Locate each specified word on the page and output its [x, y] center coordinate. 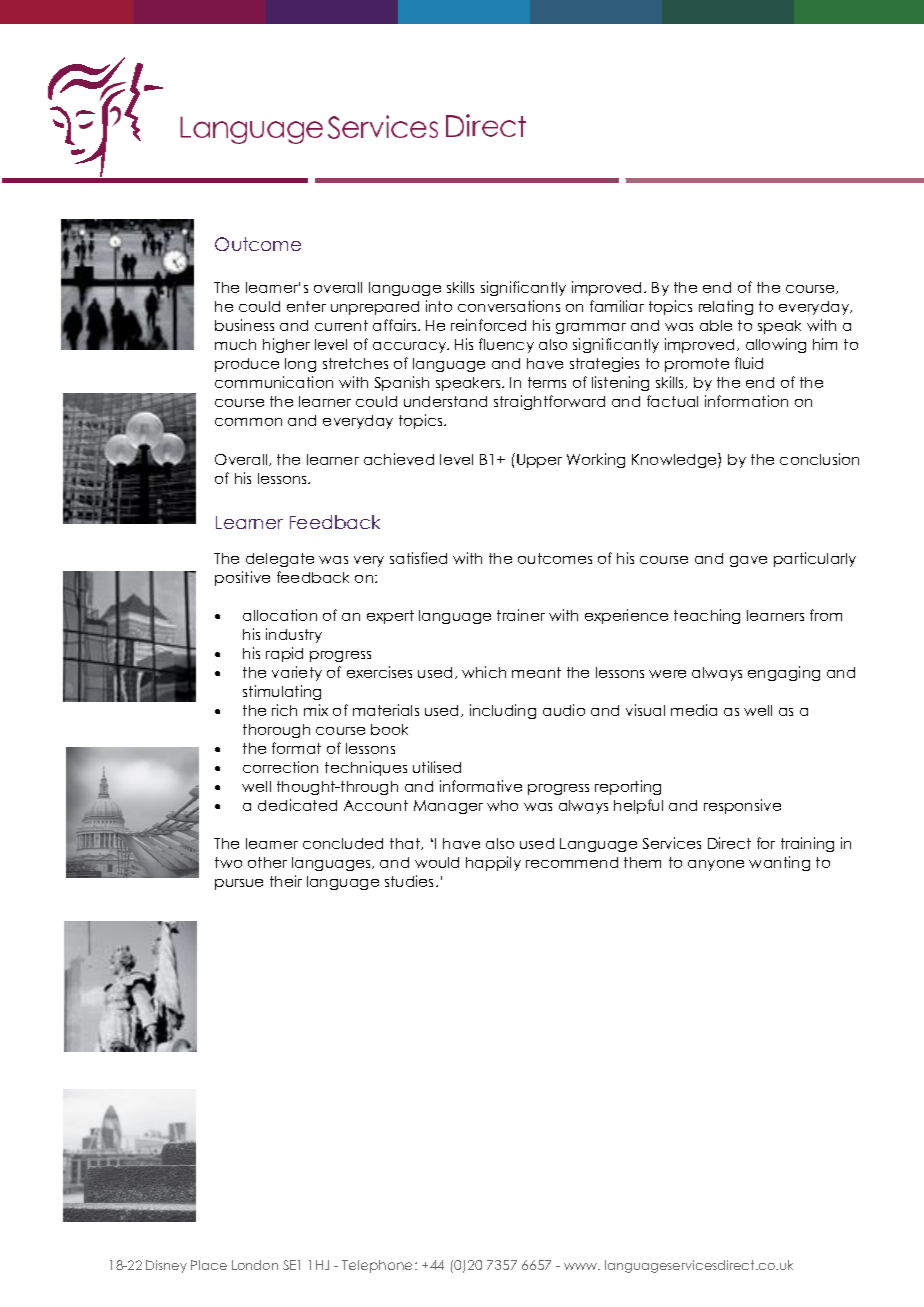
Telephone [379, 1266]
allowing [776, 345]
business [244, 325]
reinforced [488, 325]
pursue [239, 884]
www [582, 1266]
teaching [707, 616]
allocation [280, 615]
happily [493, 863]
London [255, 1265]
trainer [521, 615]
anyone [716, 865]
